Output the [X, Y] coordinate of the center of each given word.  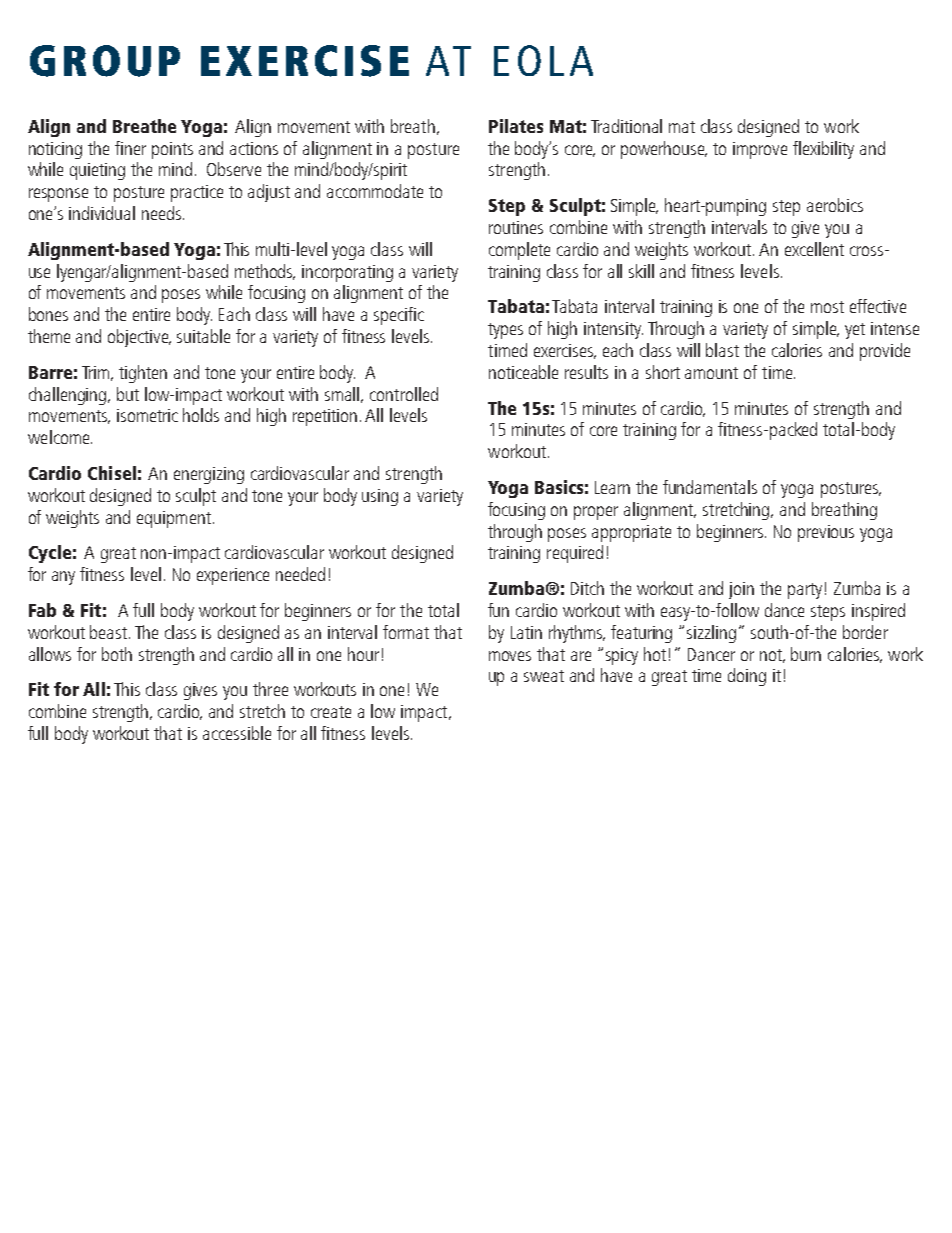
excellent [814, 249]
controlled [404, 394]
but [128, 394]
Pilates [516, 126]
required [575, 554]
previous [826, 533]
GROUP [105, 61]
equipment [174, 519]
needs [163, 213]
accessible [237, 733]
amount [711, 373]
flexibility [823, 150]
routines [516, 227]
